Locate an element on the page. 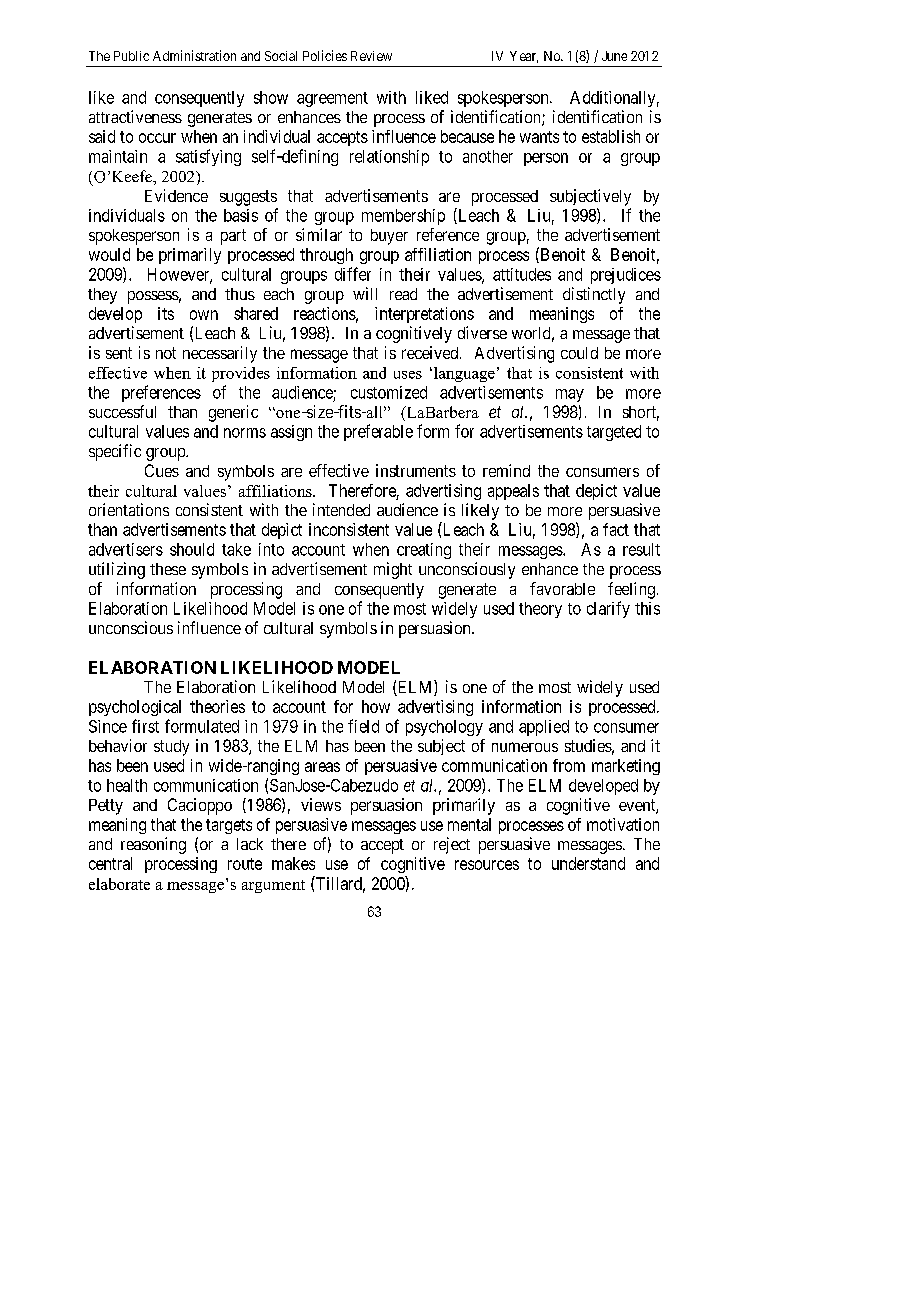 This page has width=924, height=1308. clarify is located at coordinates (608, 609).
